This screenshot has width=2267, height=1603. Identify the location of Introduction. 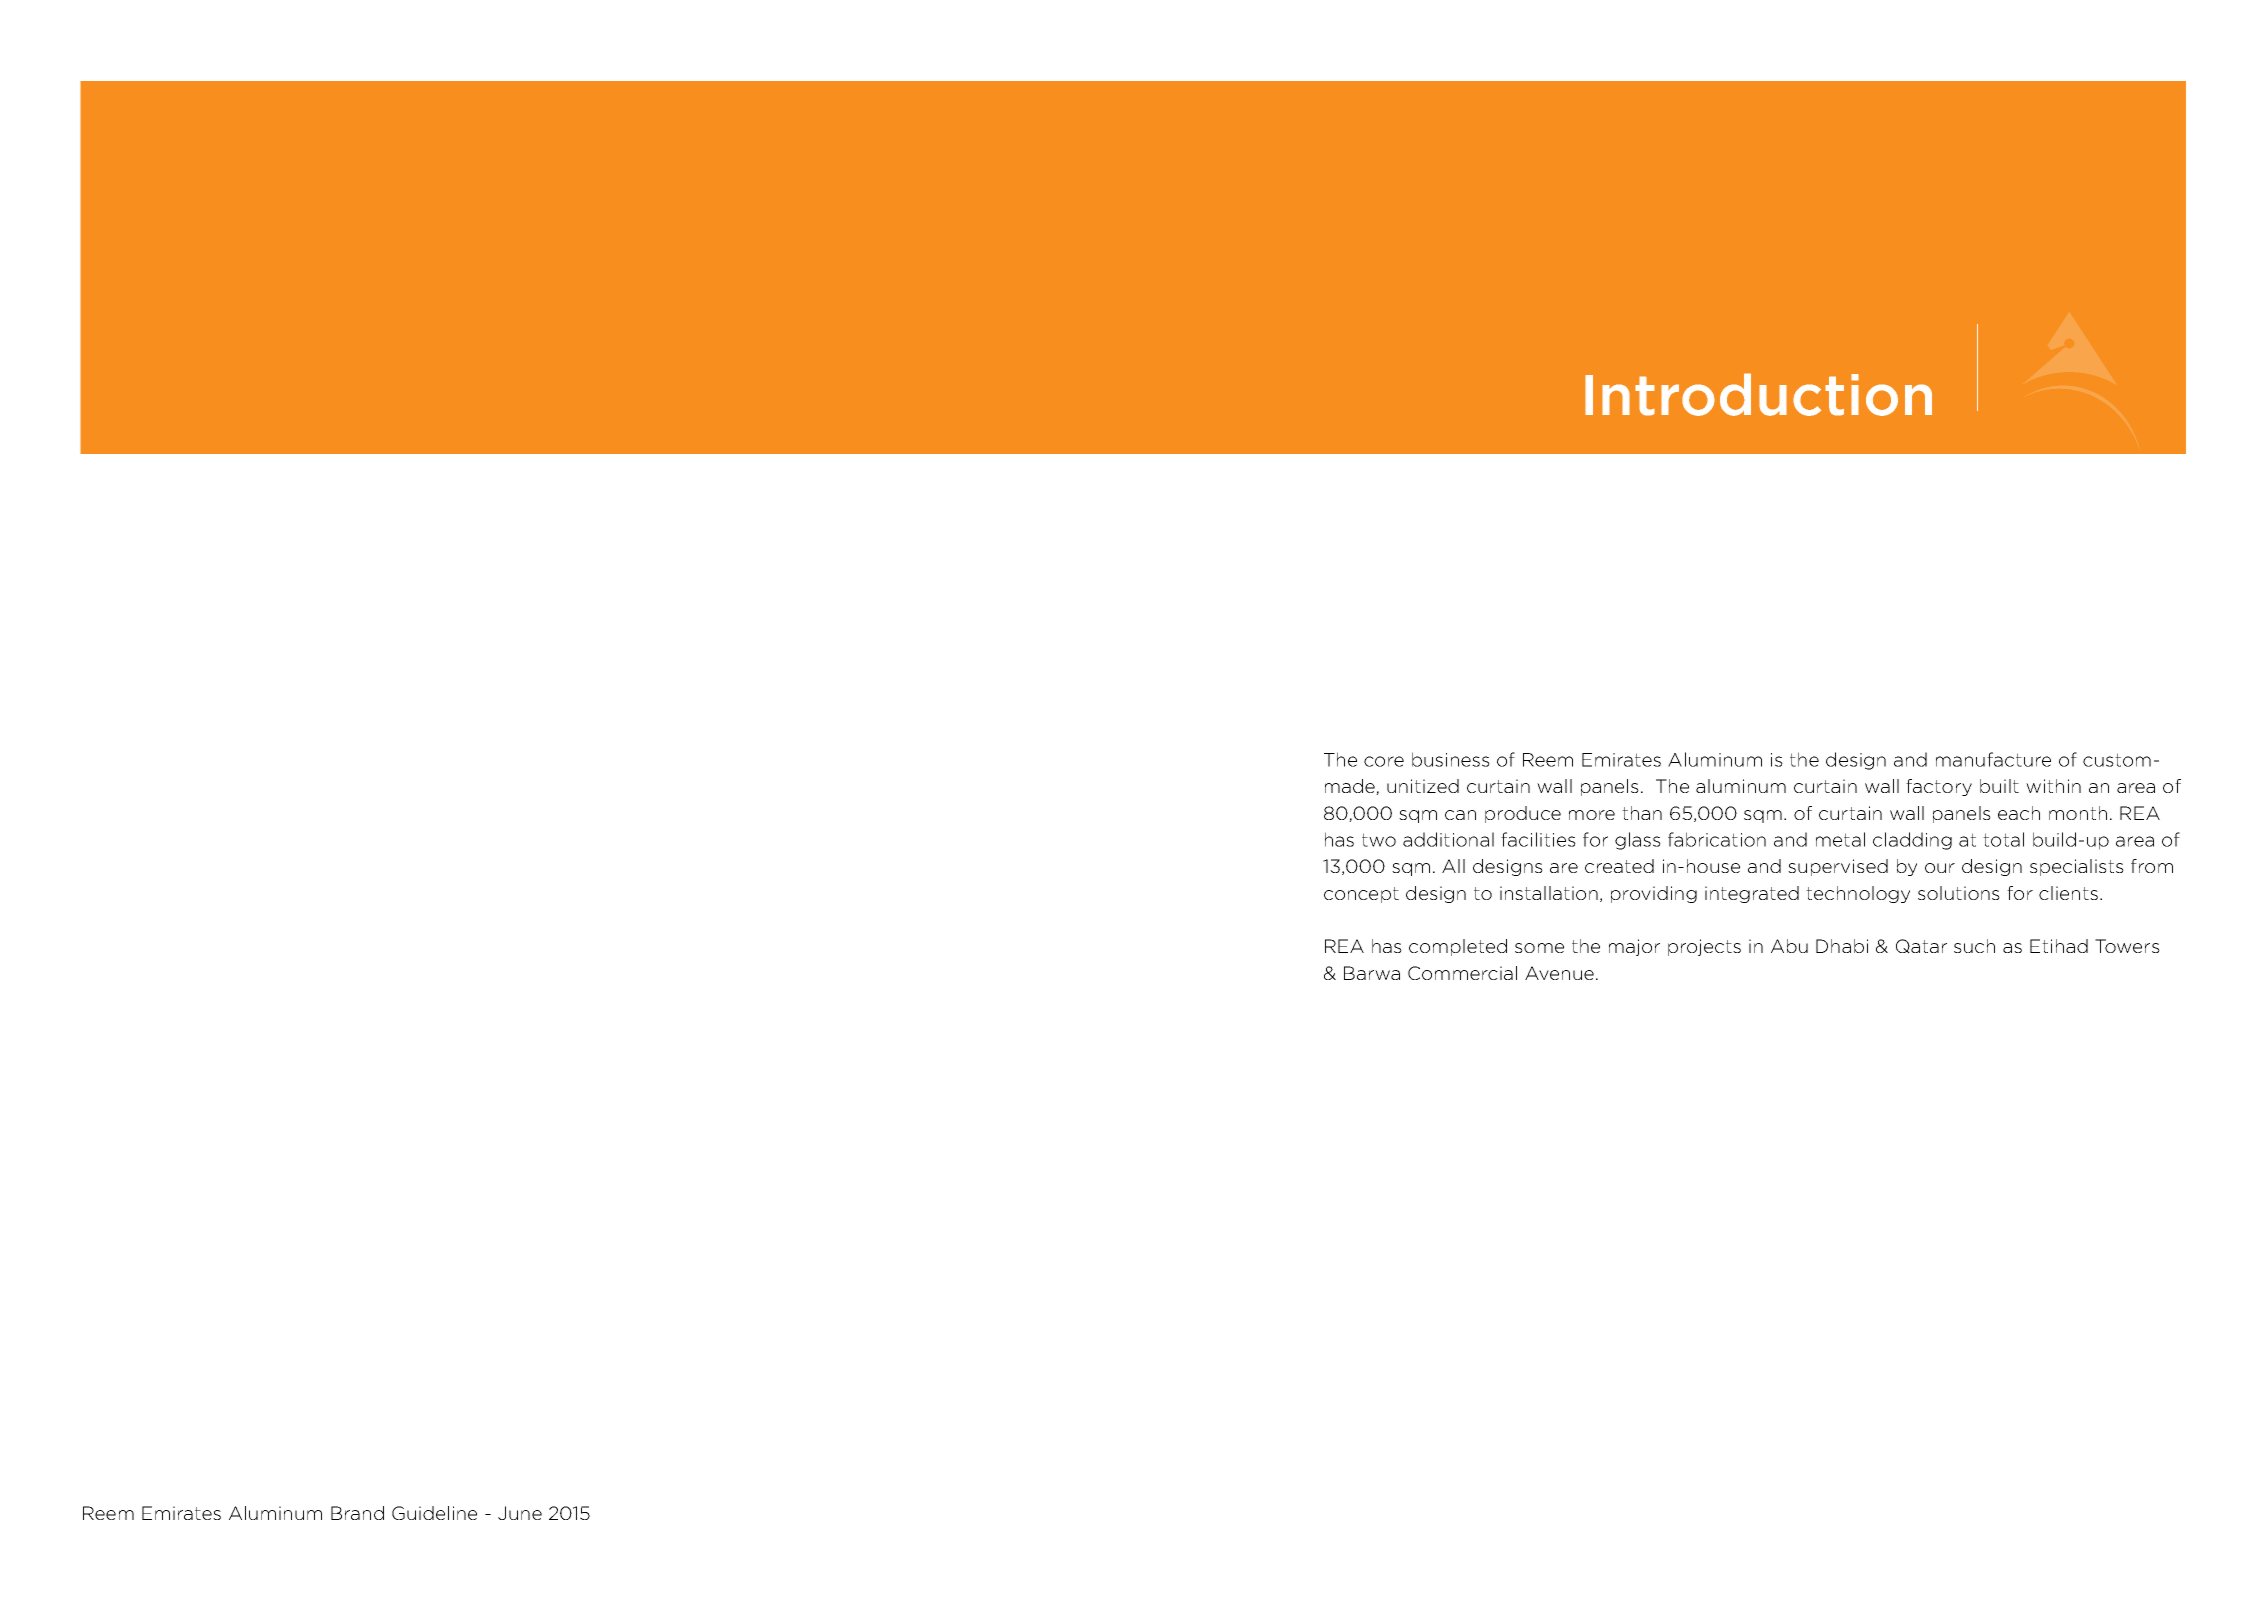
(1758, 394).
